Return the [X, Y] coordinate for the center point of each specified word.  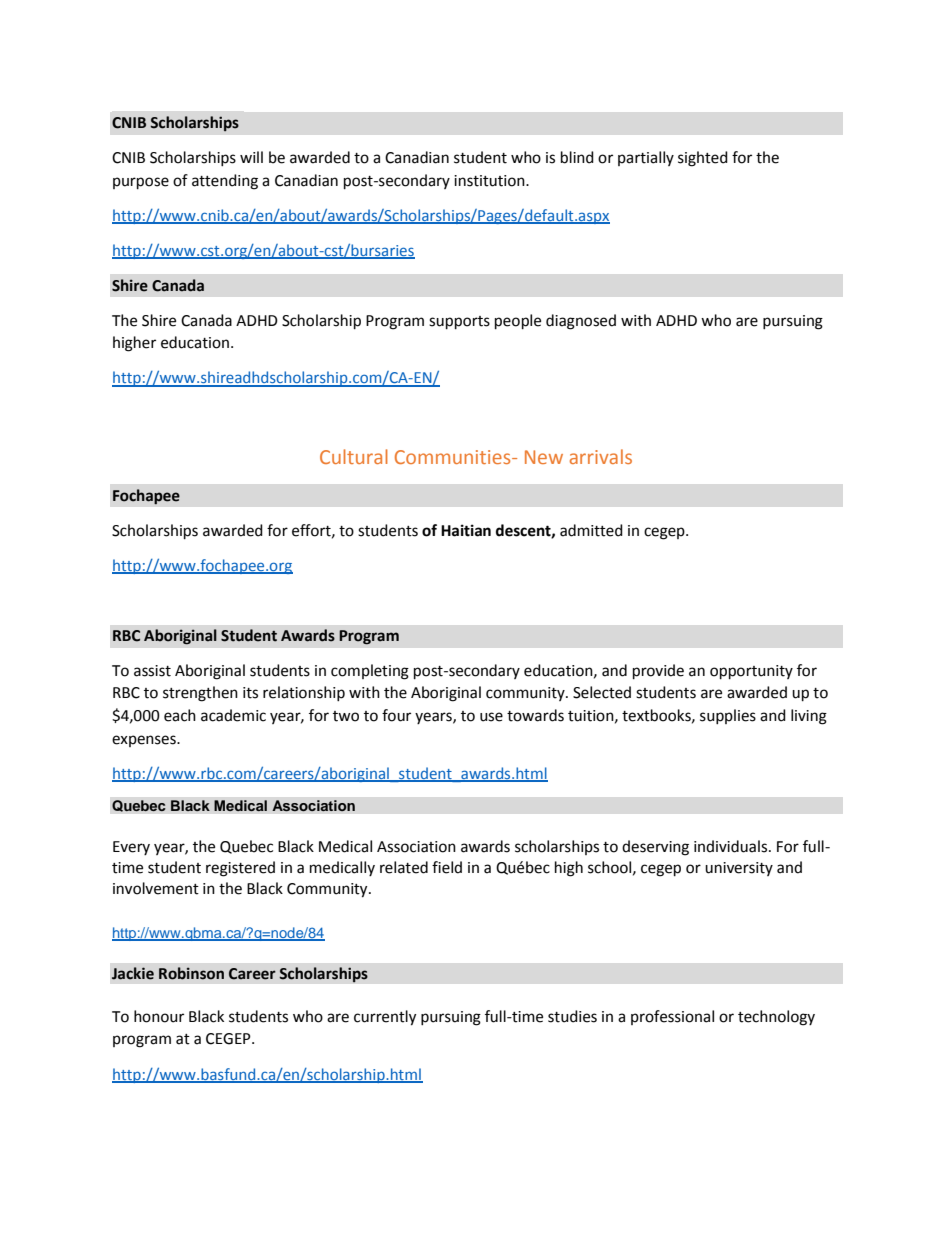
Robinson [191, 973]
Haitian [466, 530]
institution [490, 181]
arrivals [601, 456]
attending [225, 182]
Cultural [354, 456]
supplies [728, 716]
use [491, 717]
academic [233, 715]
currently [385, 1018]
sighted [703, 159]
